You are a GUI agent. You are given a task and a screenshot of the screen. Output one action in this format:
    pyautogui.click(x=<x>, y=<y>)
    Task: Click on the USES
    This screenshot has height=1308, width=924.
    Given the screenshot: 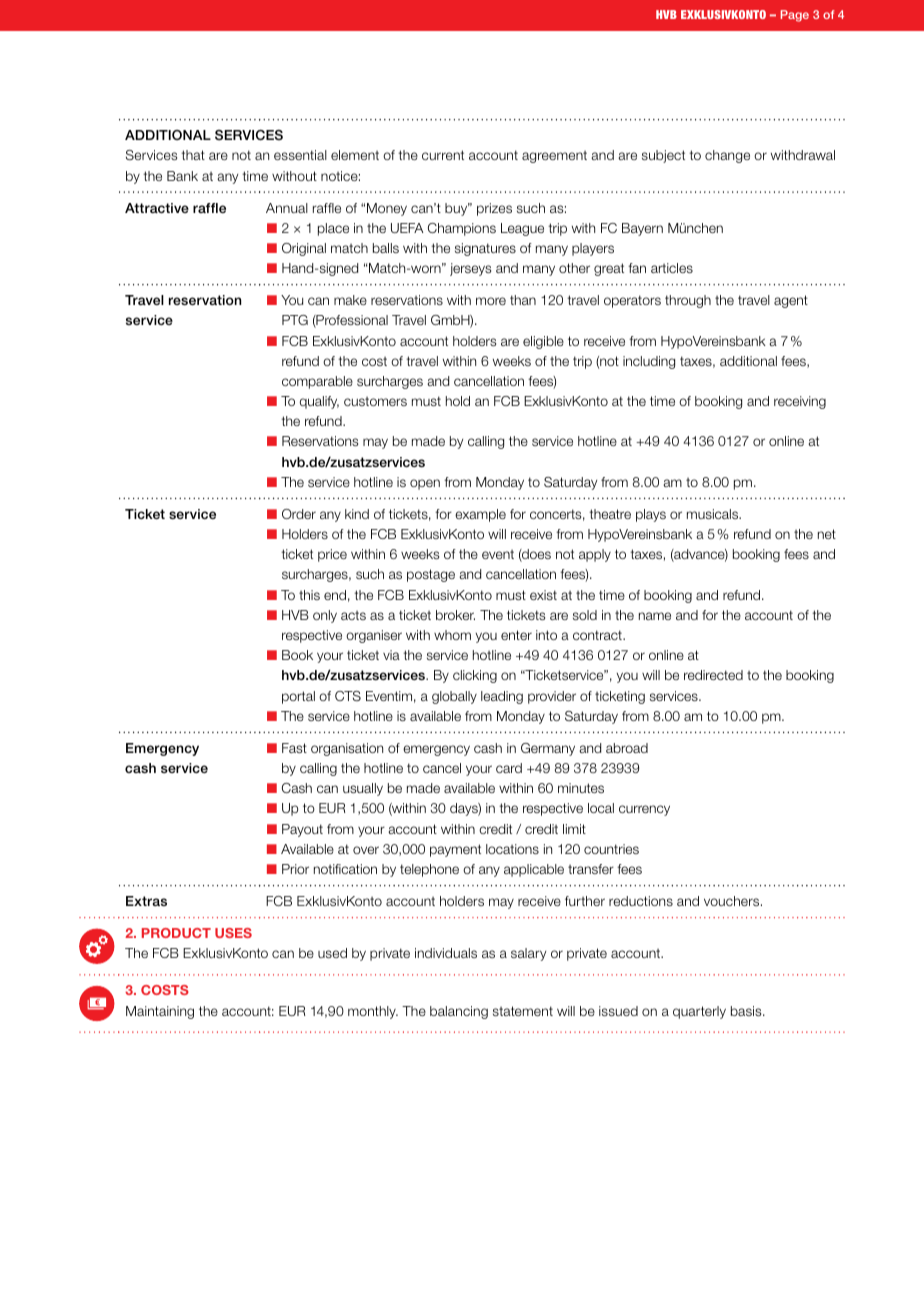 What is the action you would take?
    pyautogui.click(x=233, y=933)
